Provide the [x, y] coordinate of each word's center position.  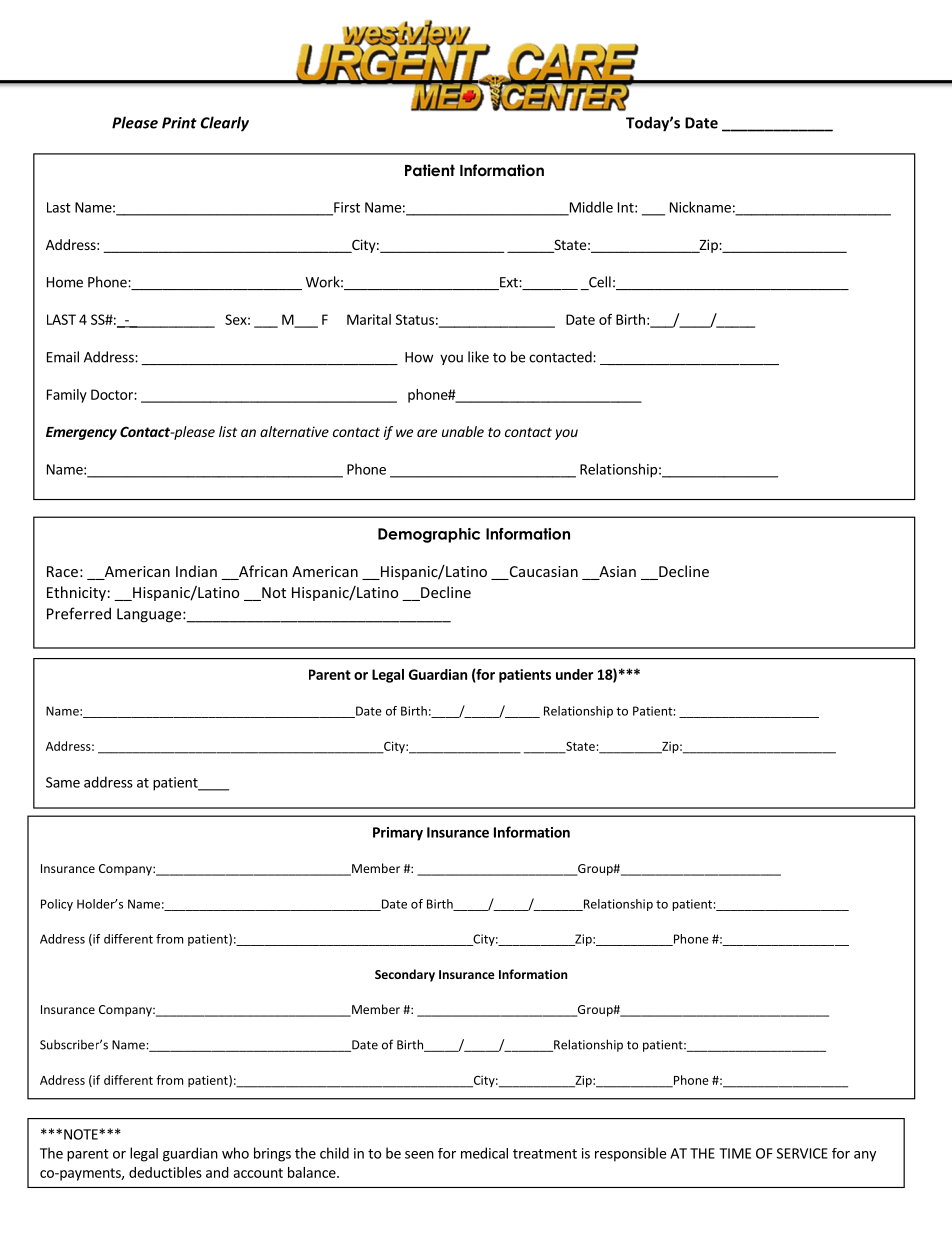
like [478, 357]
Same [63, 782]
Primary [398, 834]
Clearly [225, 124]
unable [463, 431]
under [575, 674]
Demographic [429, 535]
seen [419, 1155]
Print [179, 123]
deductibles [165, 1172]
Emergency [81, 433]
